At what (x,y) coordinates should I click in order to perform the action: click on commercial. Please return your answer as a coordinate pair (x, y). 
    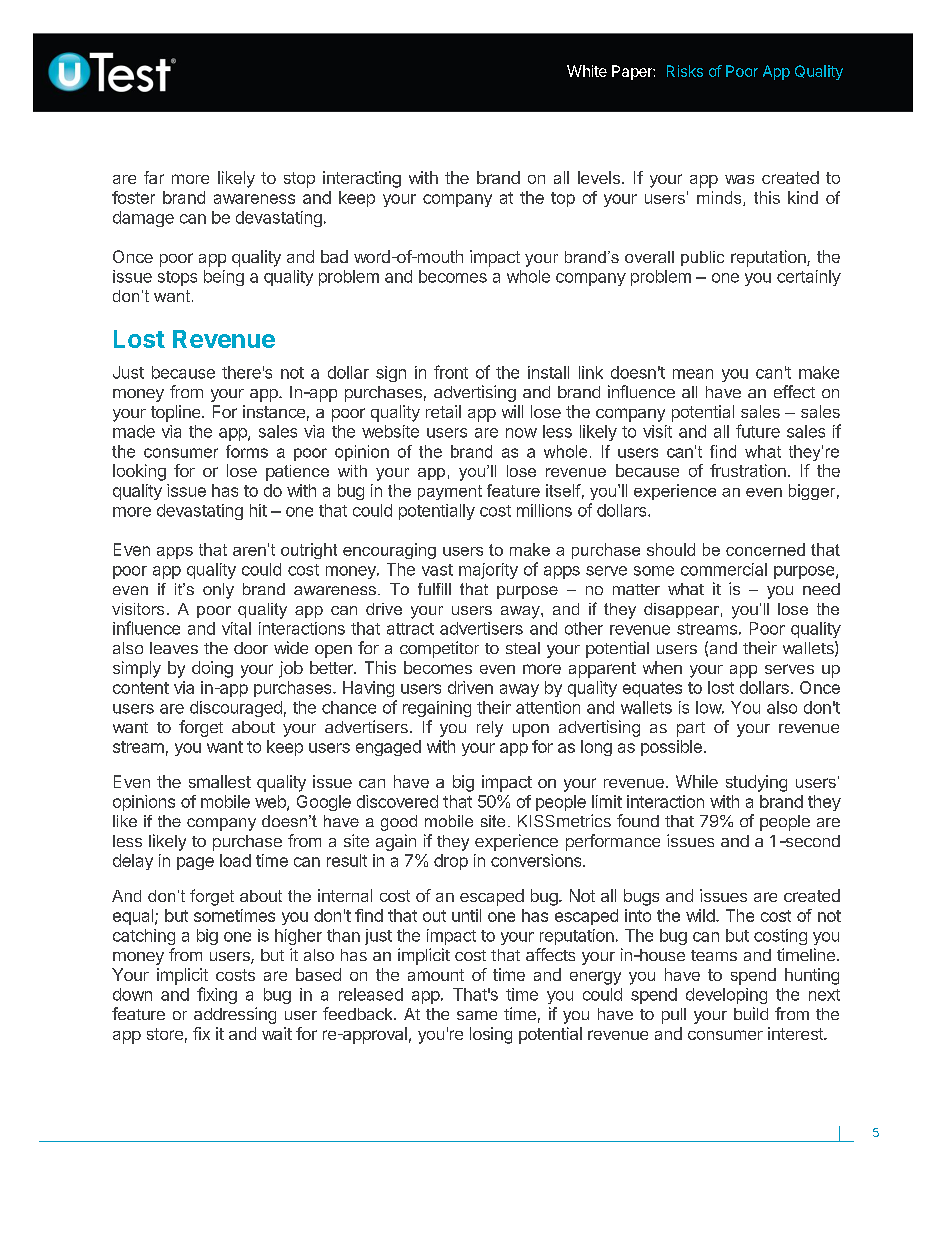
    Looking at the image, I should click on (724, 569).
